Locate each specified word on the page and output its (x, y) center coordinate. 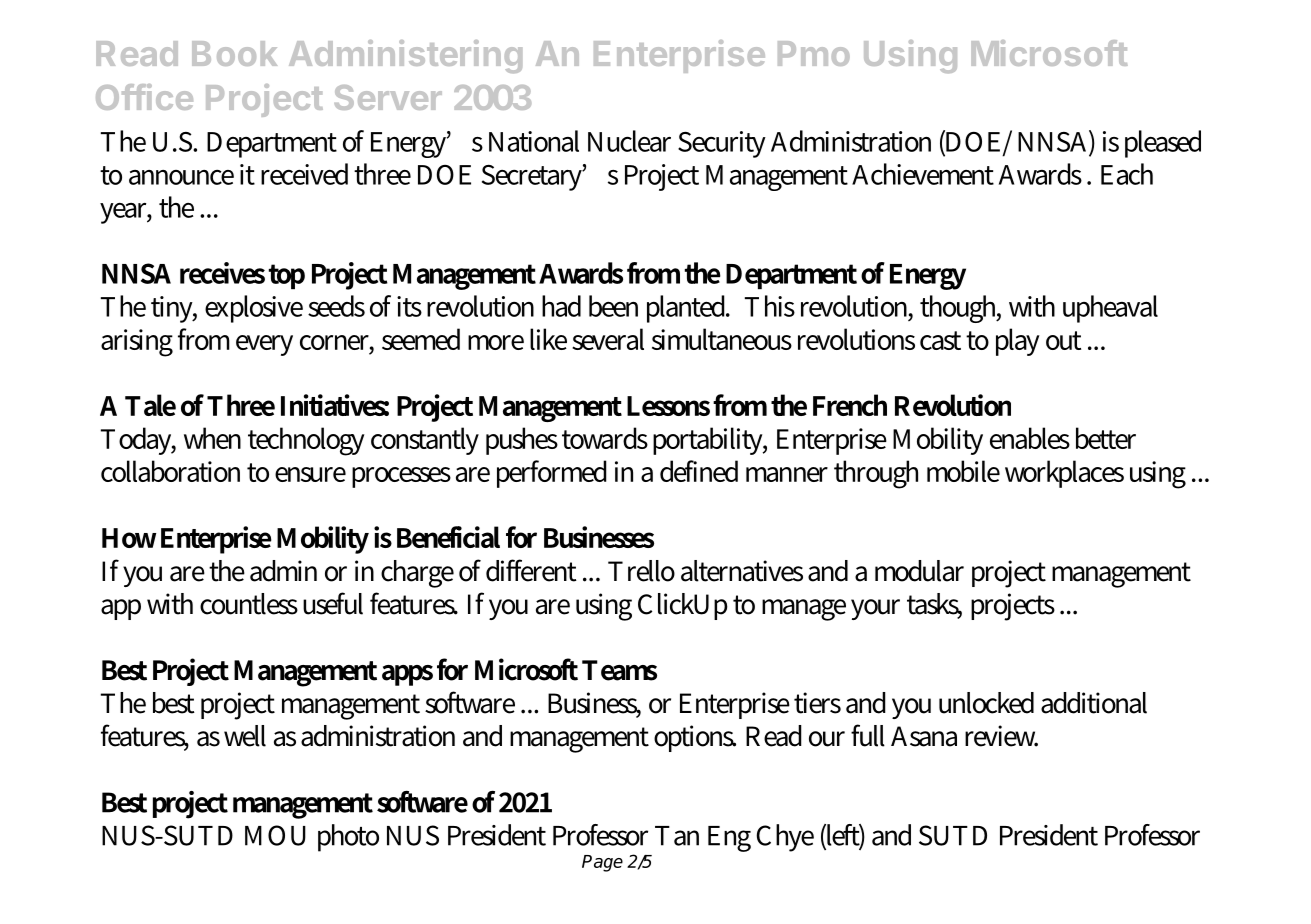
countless (249, 604)
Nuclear (629, 141)
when (212, 438)
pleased (1163, 144)
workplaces (1064, 474)
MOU (275, 835)
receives (222, 273)
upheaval (1110, 309)
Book (234, 53)
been (613, 306)
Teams (619, 670)
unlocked (986, 703)
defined (699, 471)
